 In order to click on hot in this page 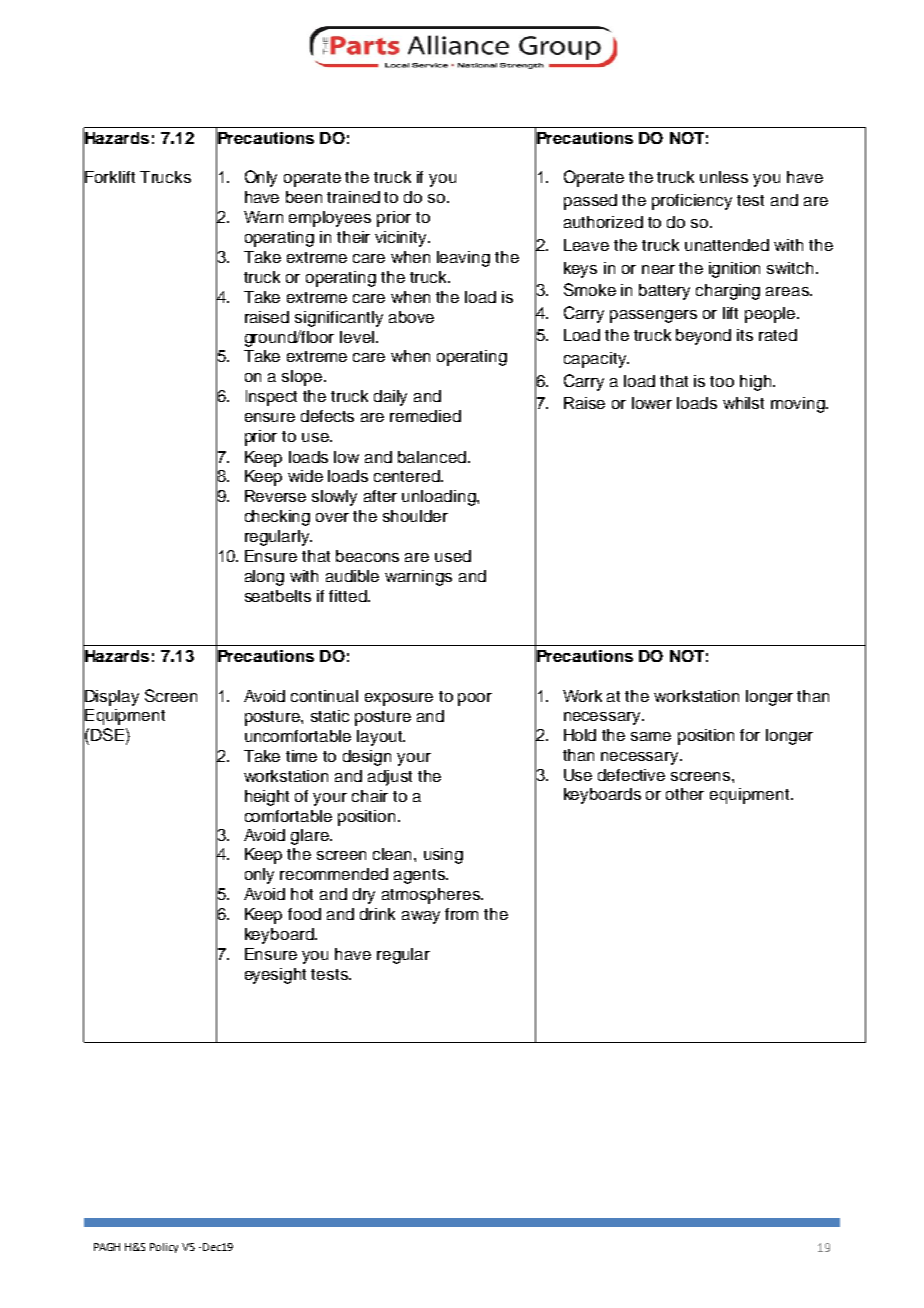, I will do `click(302, 894)`.
